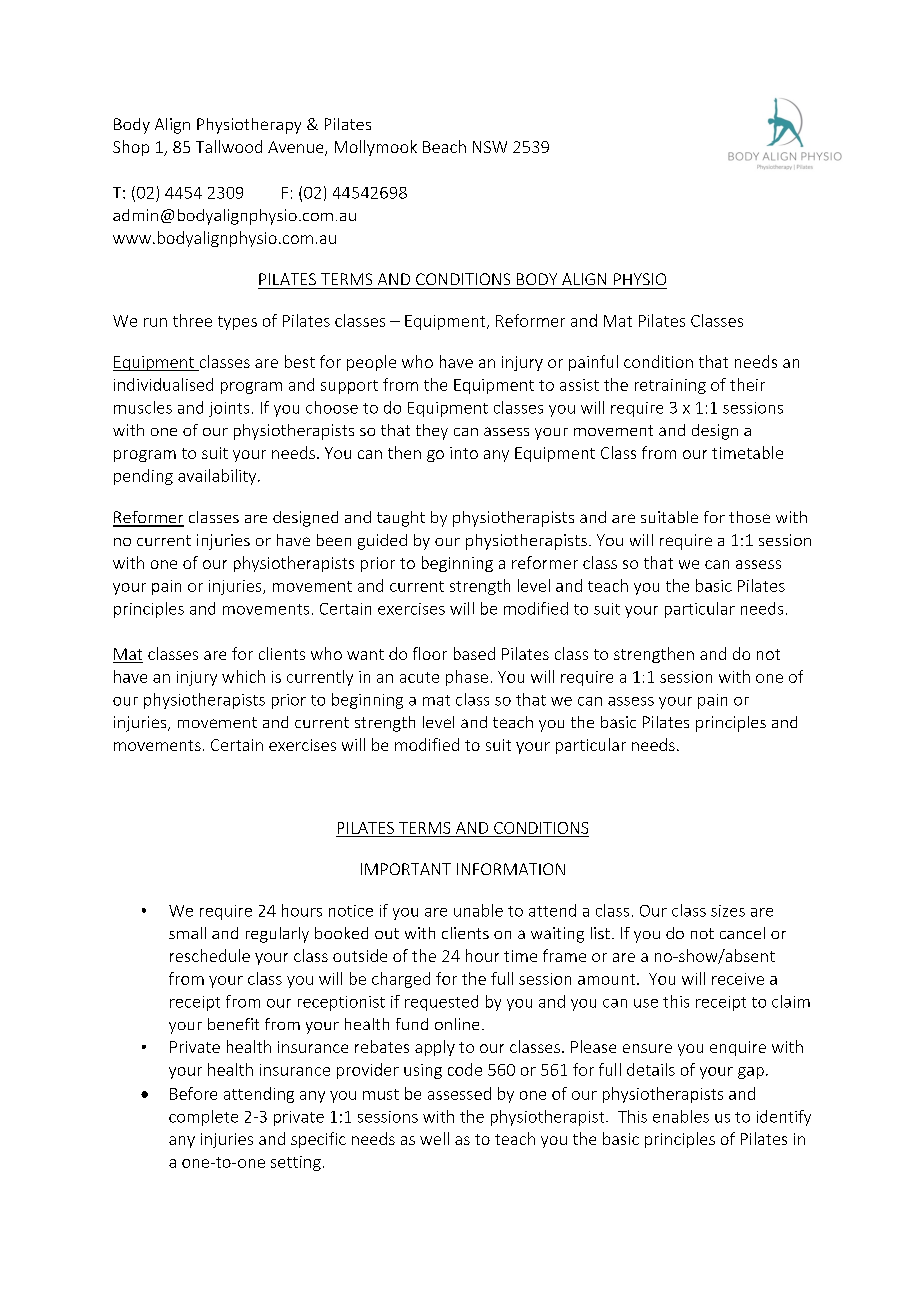 The image size is (924, 1308). What do you see at coordinates (474, 653) in the screenshot?
I see `based` at bounding box center [474, 653].
